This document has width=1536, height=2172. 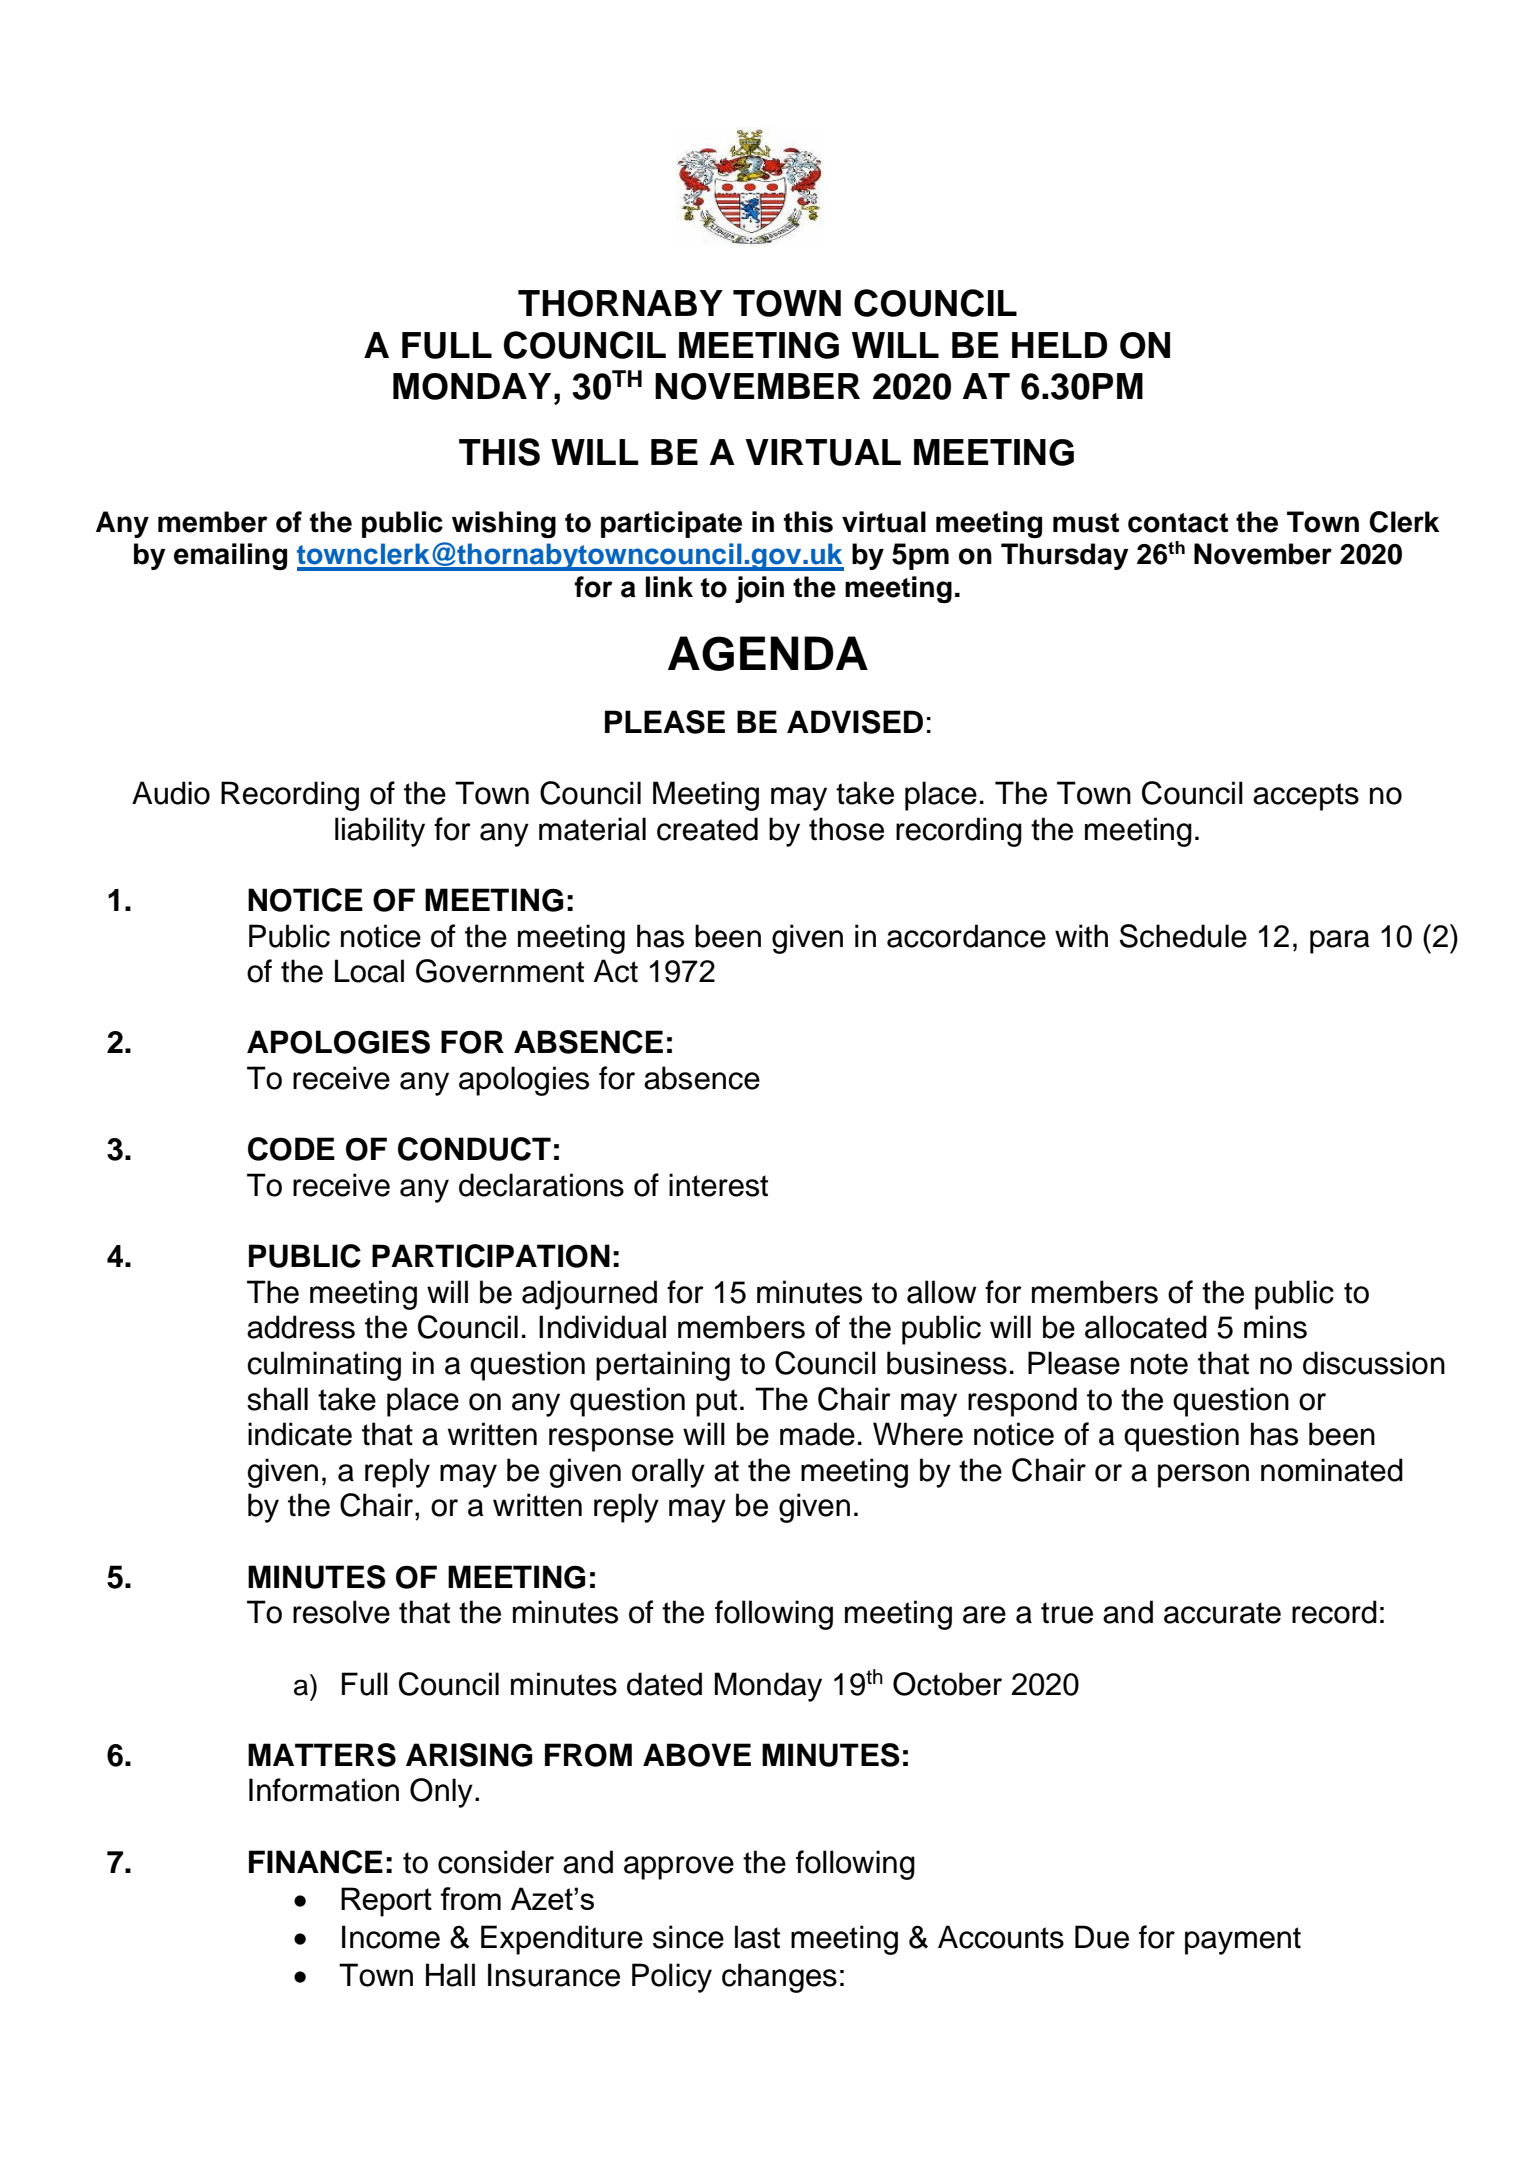 I want to click on Schedule, so click(x=1183, y=936).
